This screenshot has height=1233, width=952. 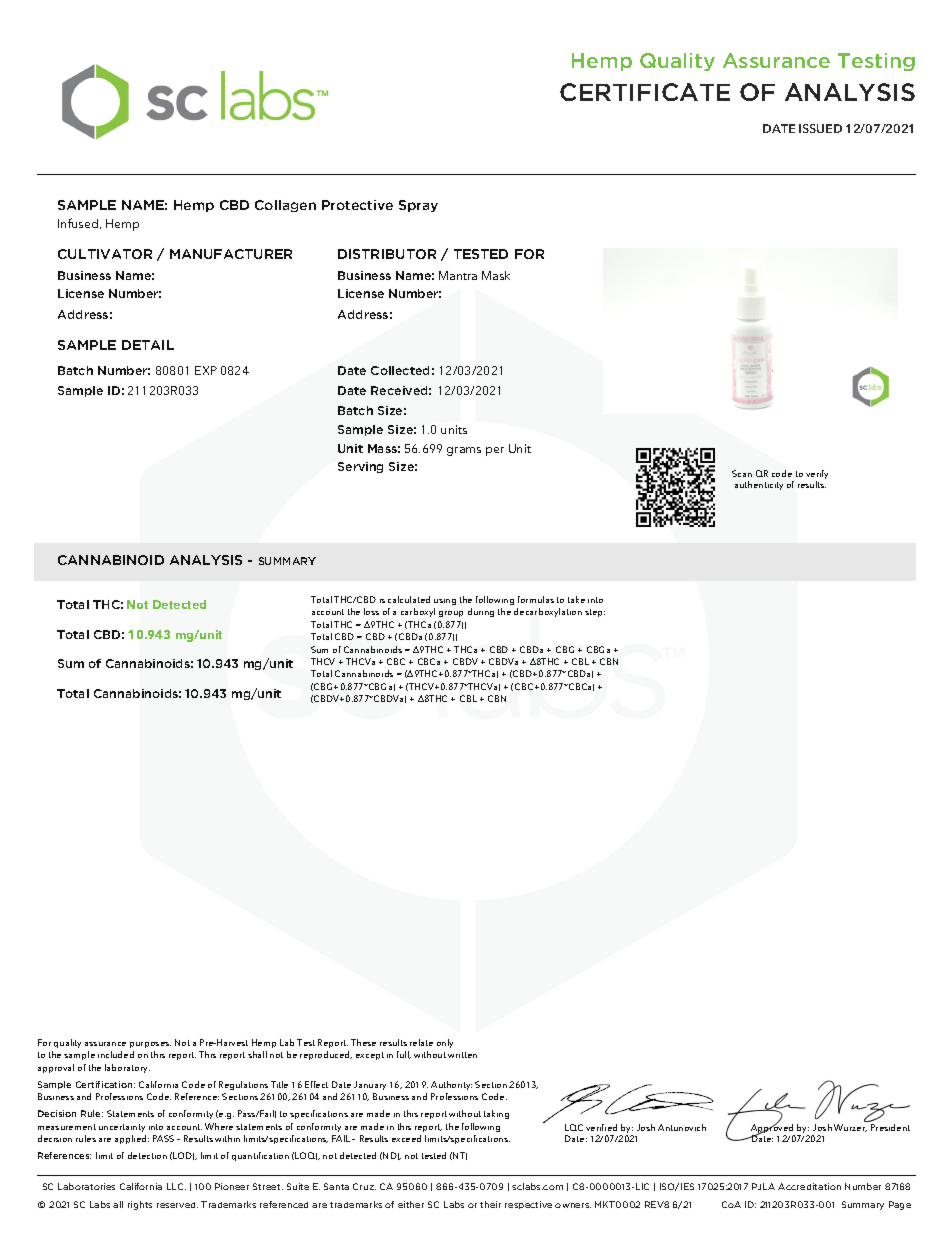 What do you see at coordinates (809, 1186) in the screenshot?
I see `Accreditation` at bounding box center [809, 1186].
